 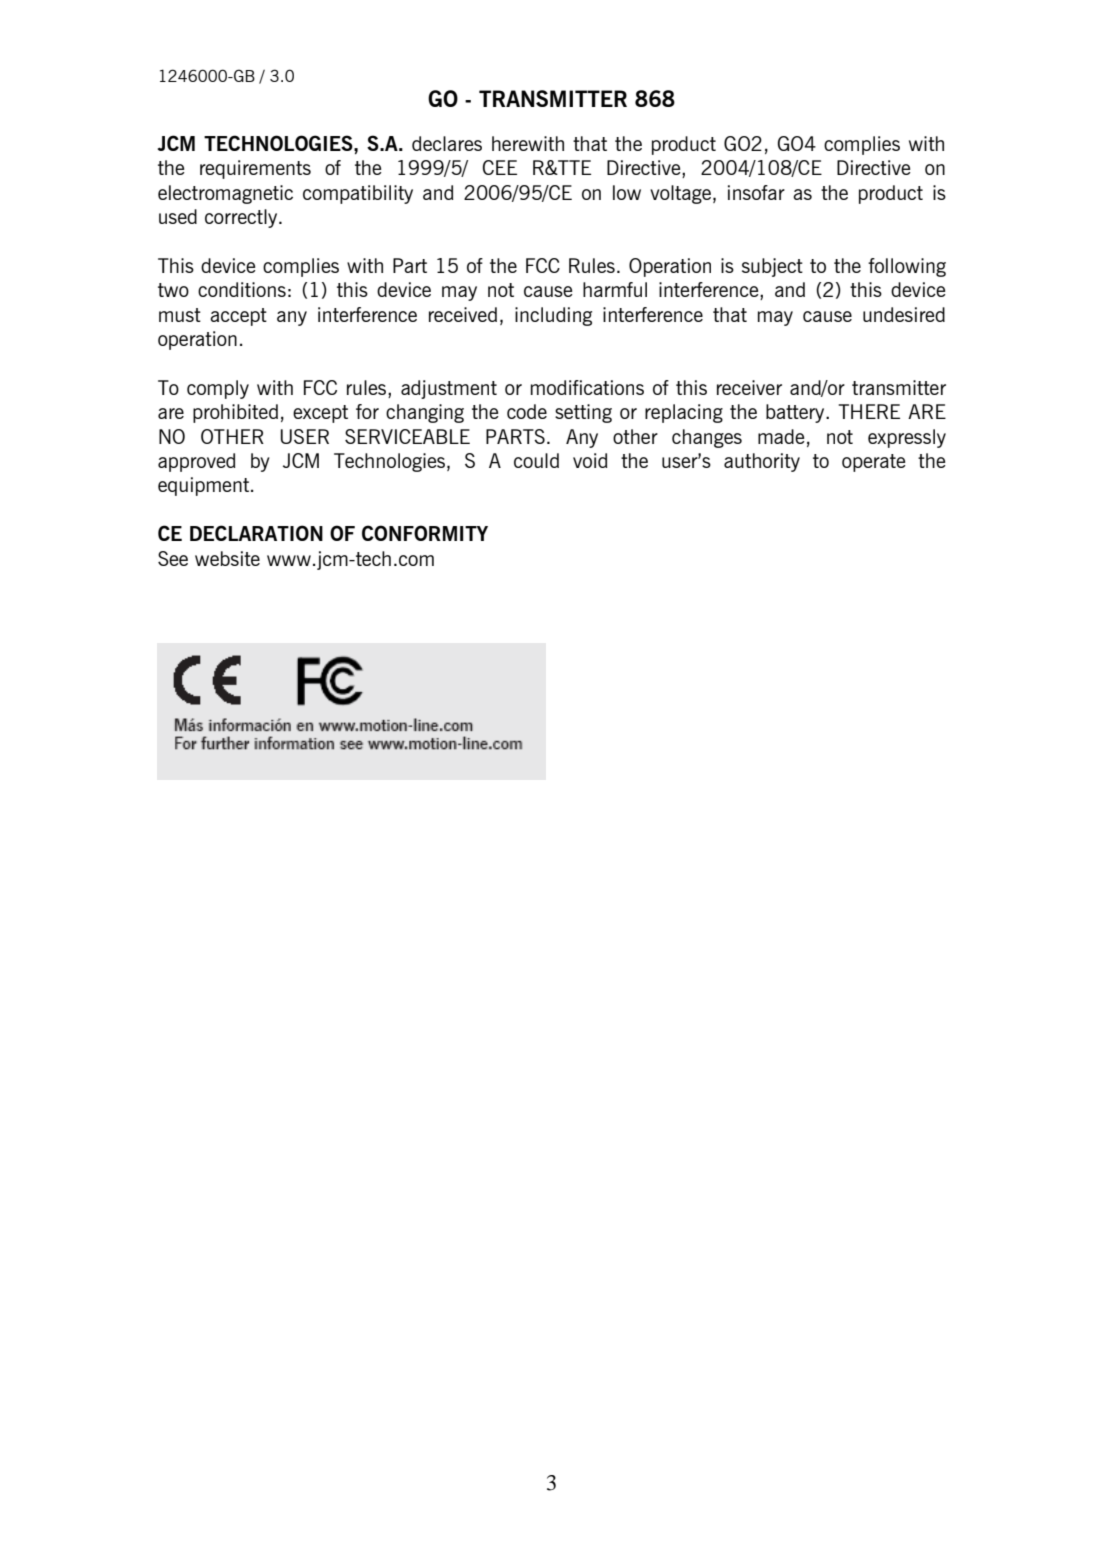 I want to click on DECLARATION, so click(x=256, y=533).
